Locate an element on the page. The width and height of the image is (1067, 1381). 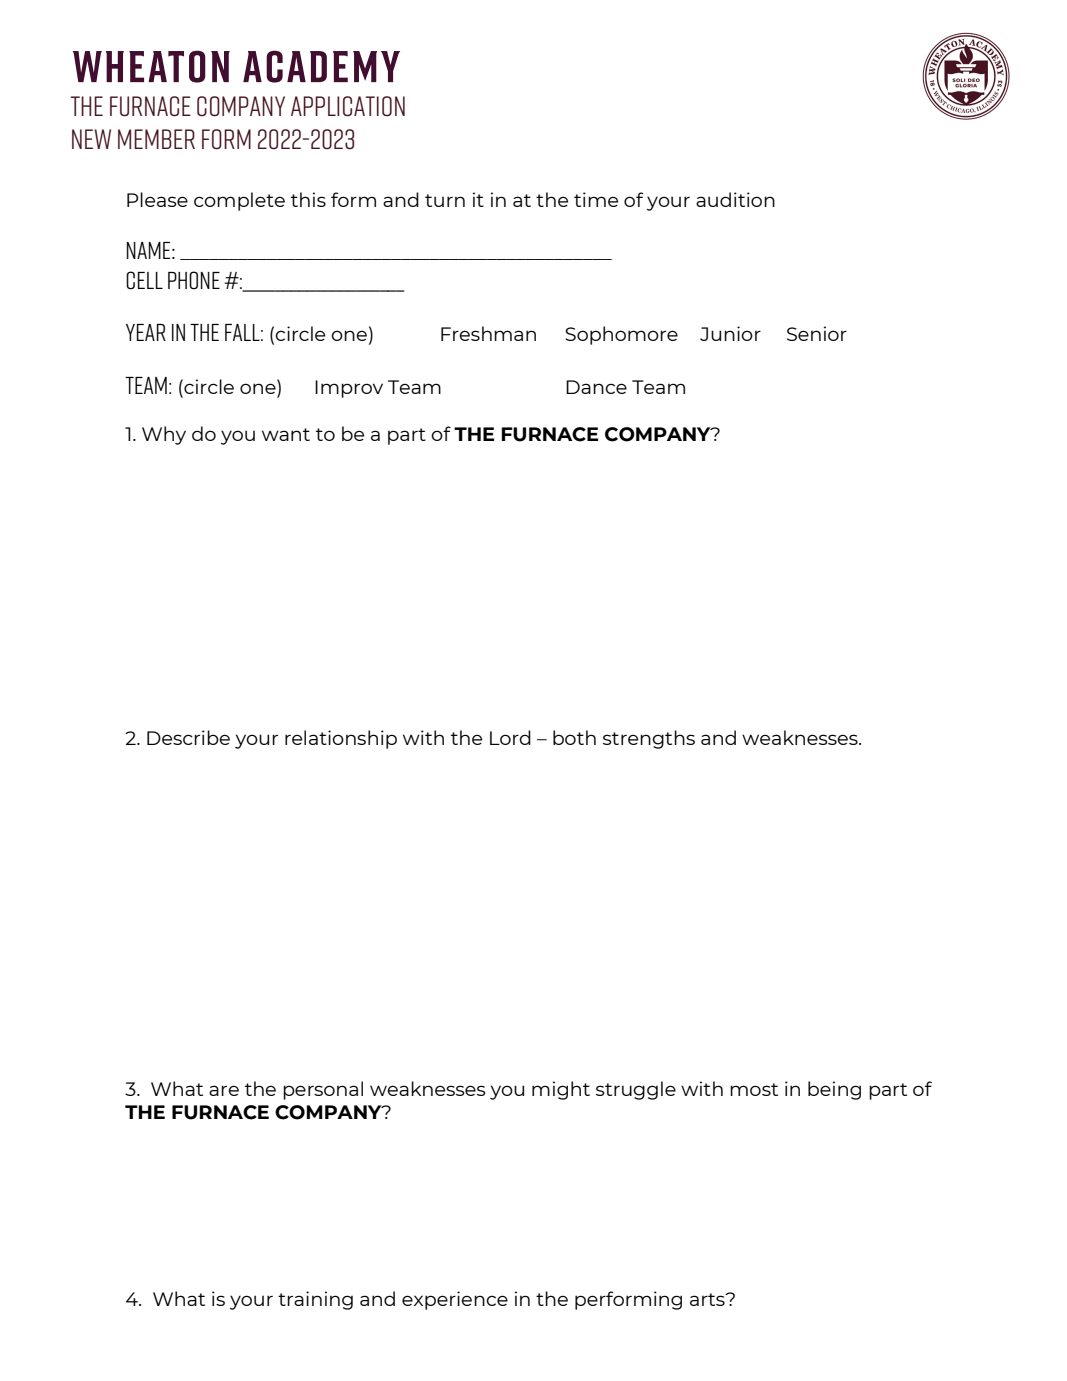
Member is located at coordinates (156, 139).
